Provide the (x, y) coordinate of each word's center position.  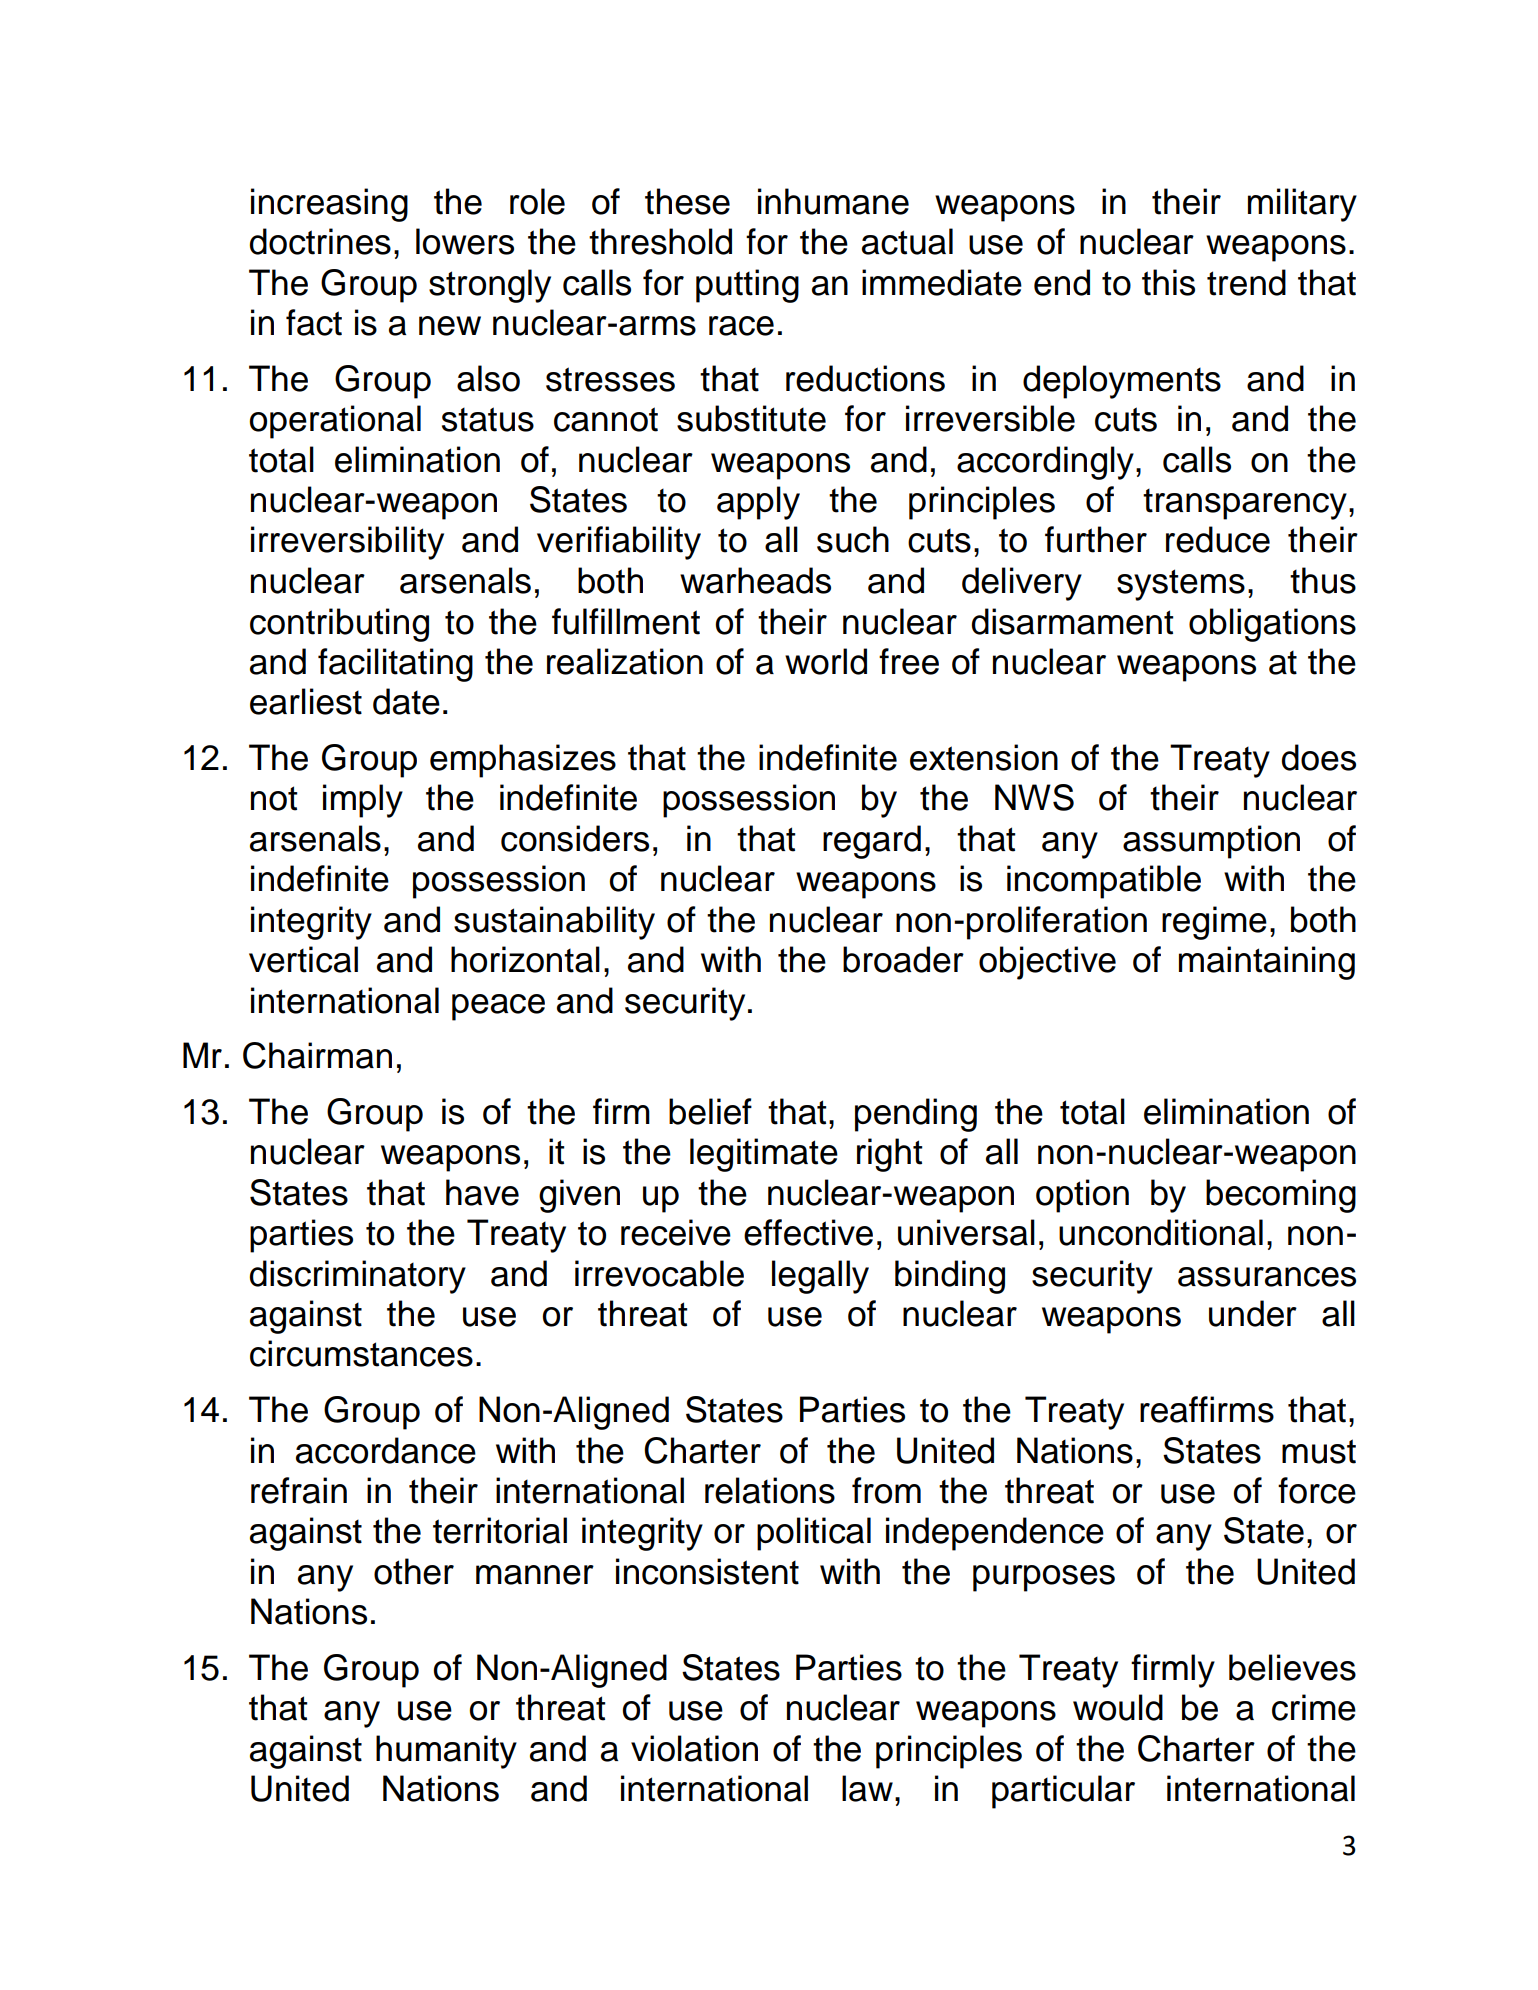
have (482, 1192)
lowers (465, 241)
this (1168, 282)
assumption (1211, 842)
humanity (446, 1752)
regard (872, 842)
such (853, 539)
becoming (1281, 1196)
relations (770, 1490)
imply (363, 801)
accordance (386, 1450)
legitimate (764, 1155)
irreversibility (347, 543)
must (1319, 1451)
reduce (1218, 539)
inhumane (833, 201)
